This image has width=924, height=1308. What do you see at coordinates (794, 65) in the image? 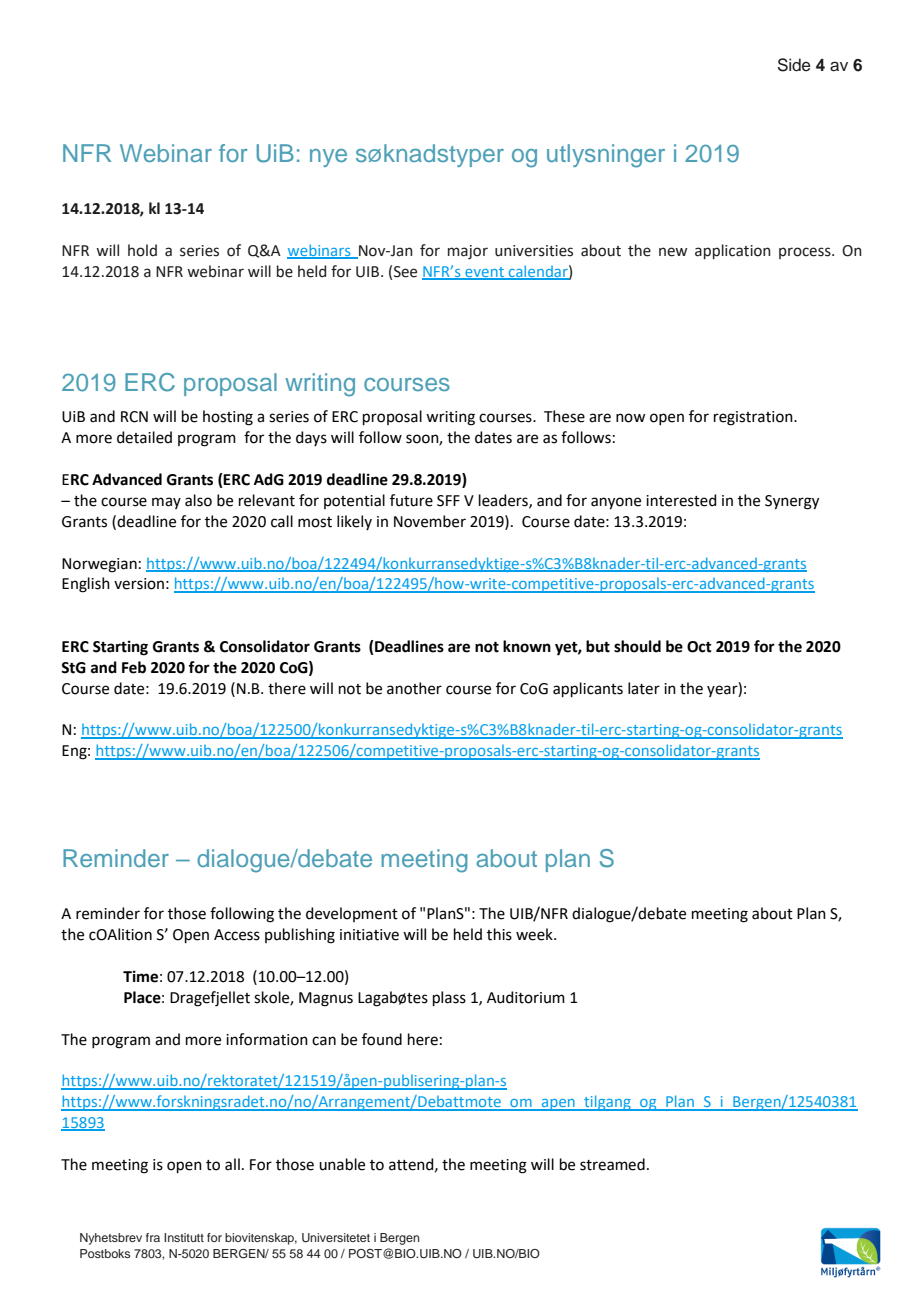
I see `Side` at bounding box center [794, 65].
